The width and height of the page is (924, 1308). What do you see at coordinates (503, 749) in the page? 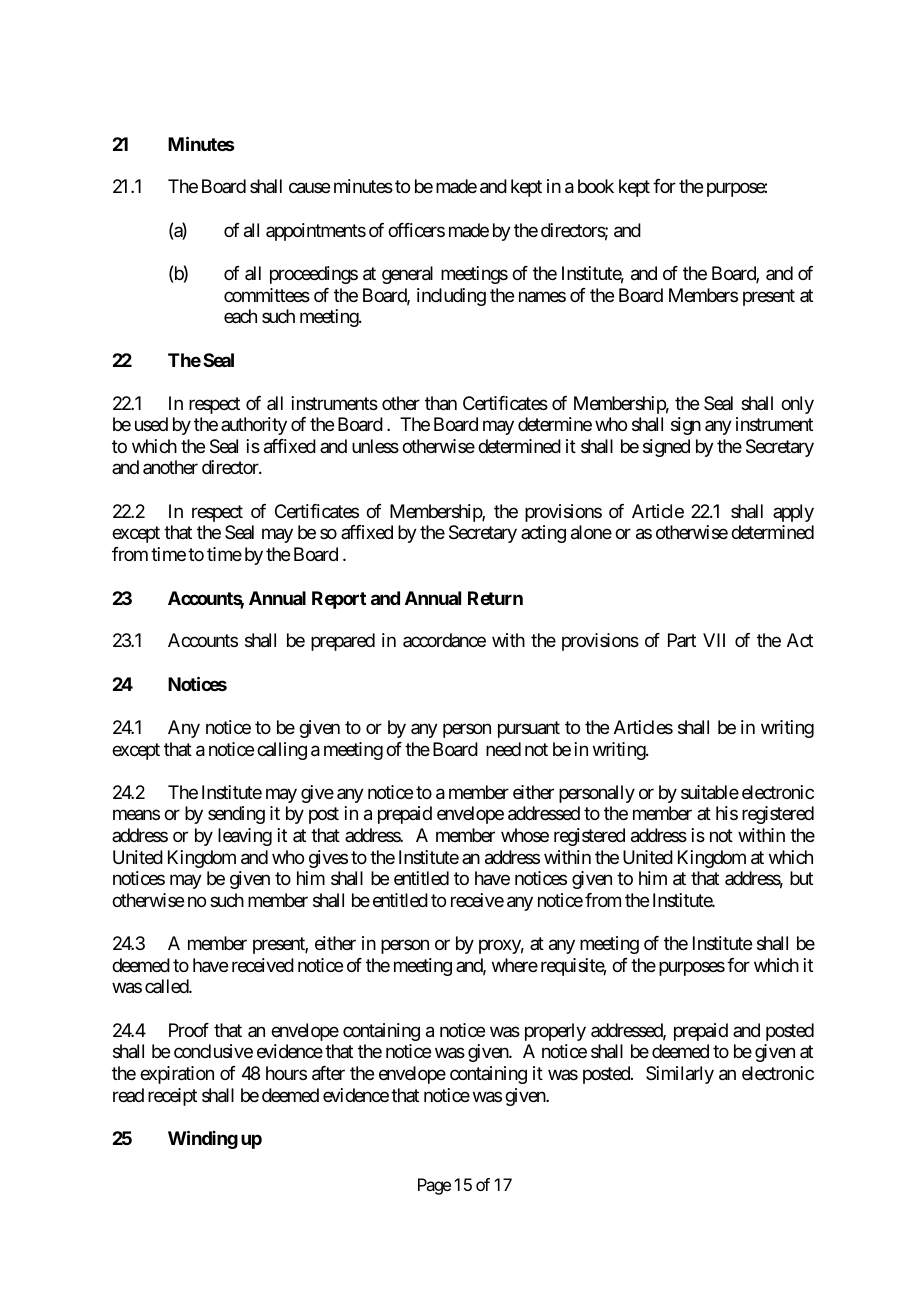
I see `need` at bounding box center [503, 749].
